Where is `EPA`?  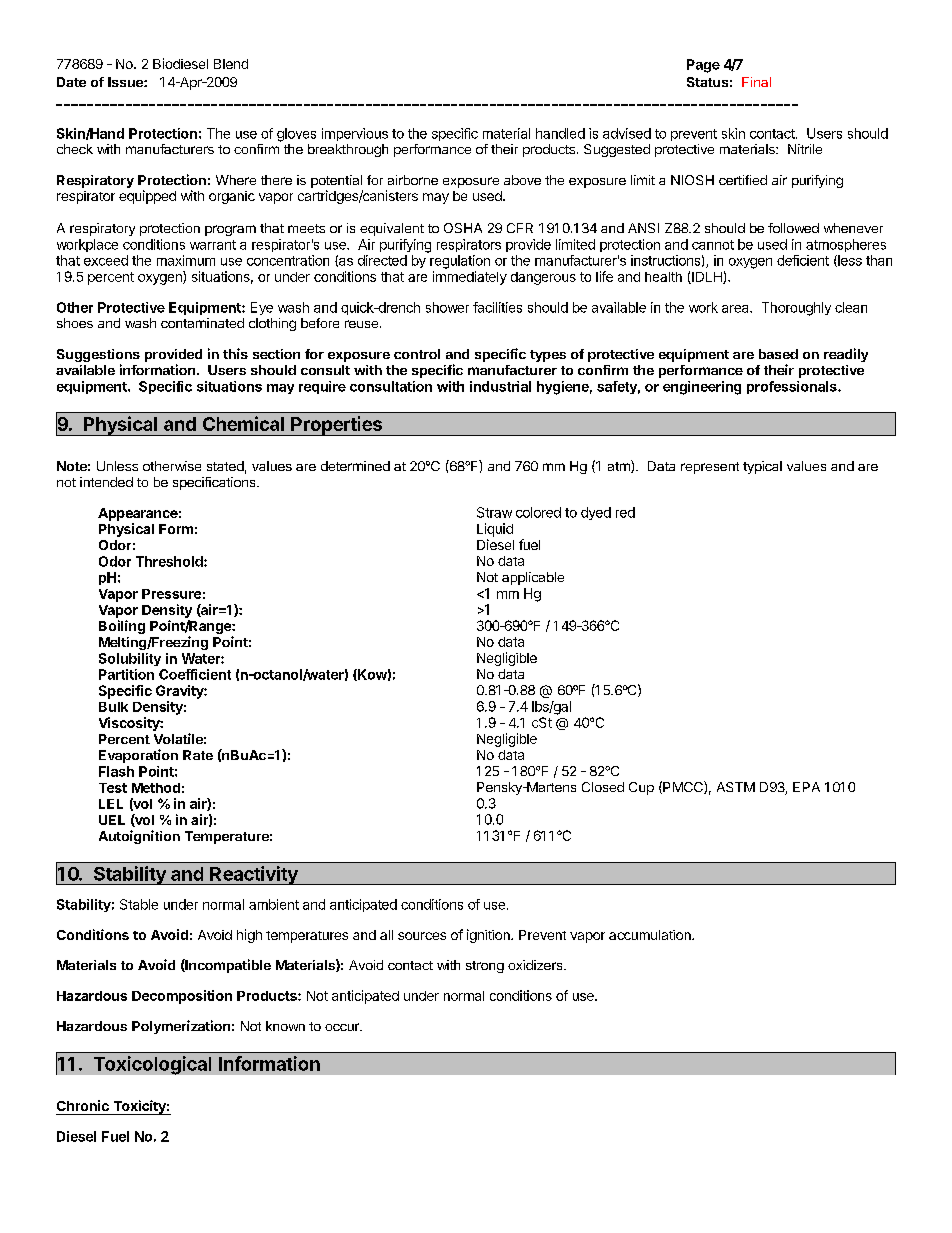
EPA is located at coordinates (806, 787).
